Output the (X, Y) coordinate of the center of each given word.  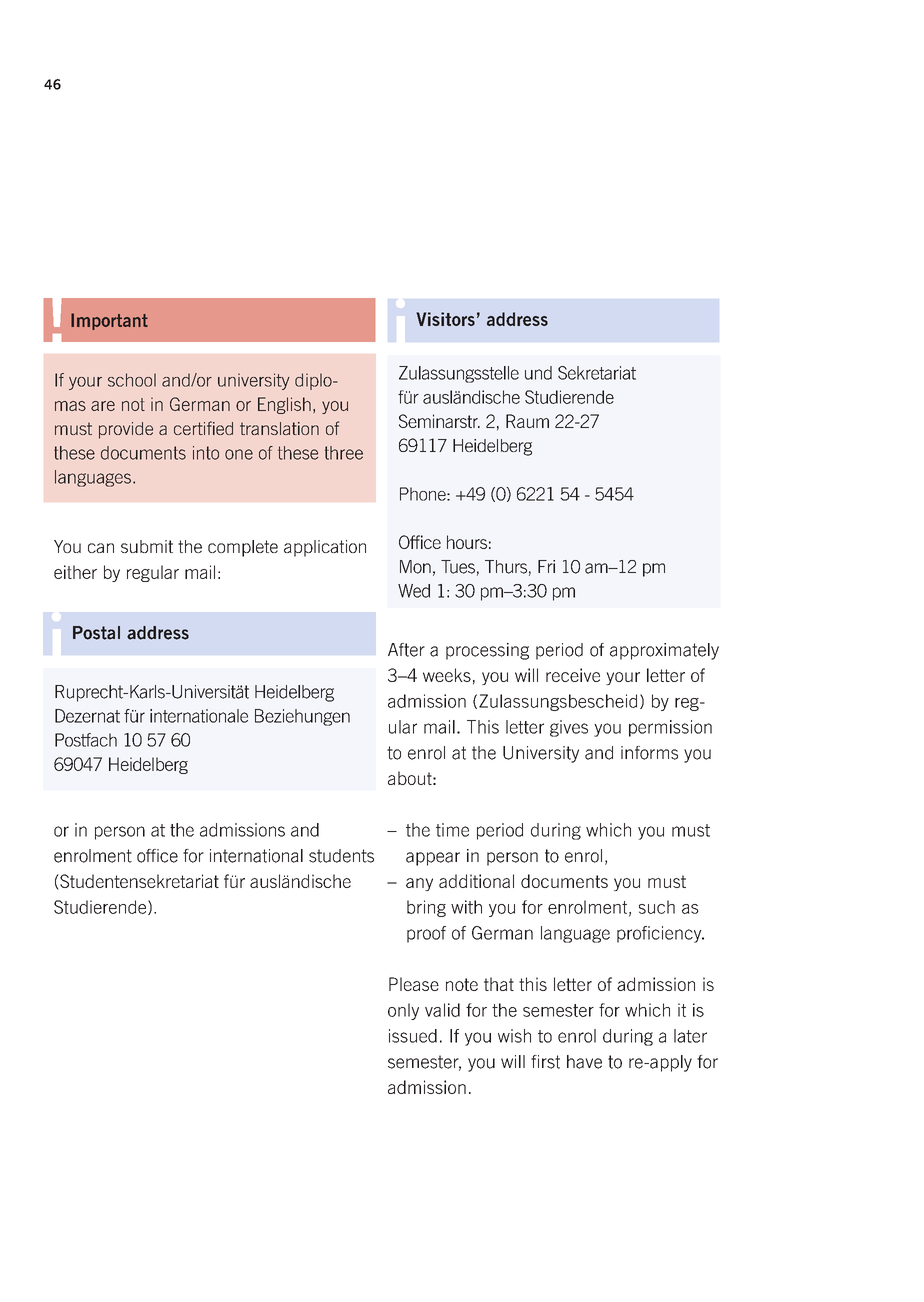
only (403, 1011)
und (538, 373)
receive (573, 675)
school (132, 380)
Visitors (445, 319)
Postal (96, 633)
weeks (447, 675)
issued (413, 1036)
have (584, 1062)
